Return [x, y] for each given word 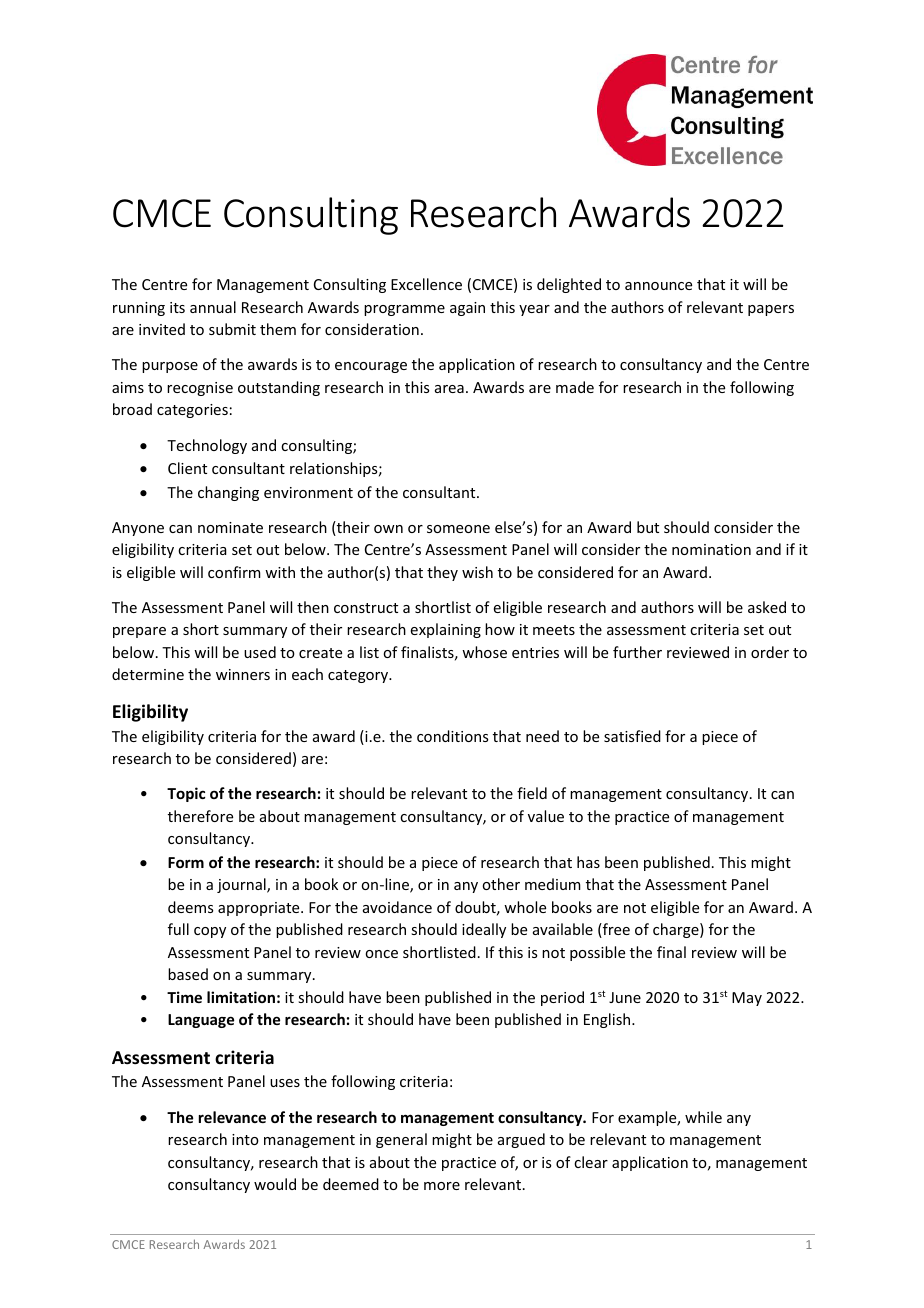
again [467, 309]
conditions [452, 736]
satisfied [632, 736]
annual [213, 307]
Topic [186, 794]
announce [658, 286]
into [245, 1139]
